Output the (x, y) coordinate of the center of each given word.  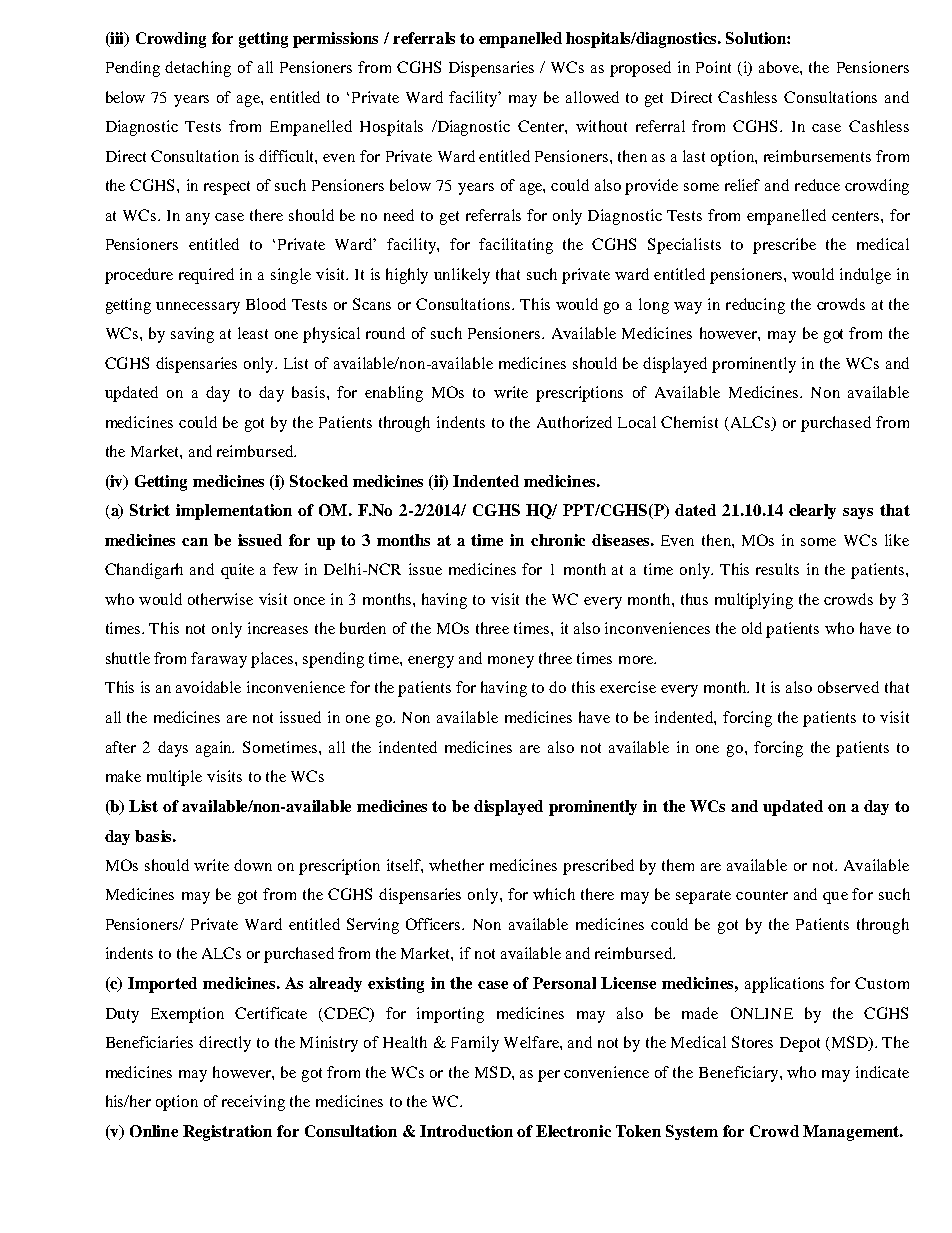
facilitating (516, 246)
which (554, 894)
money (511, 662)
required (206, 276)
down (253, 865)
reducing (755, 306)
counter (762, 895)
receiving (253, 1103)
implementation (234, 512)
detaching (198, 69)
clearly (812, 511)
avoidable (208, 687)
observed (848, 687)
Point (713, 67)
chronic (558, 540)
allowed (592, 97)
